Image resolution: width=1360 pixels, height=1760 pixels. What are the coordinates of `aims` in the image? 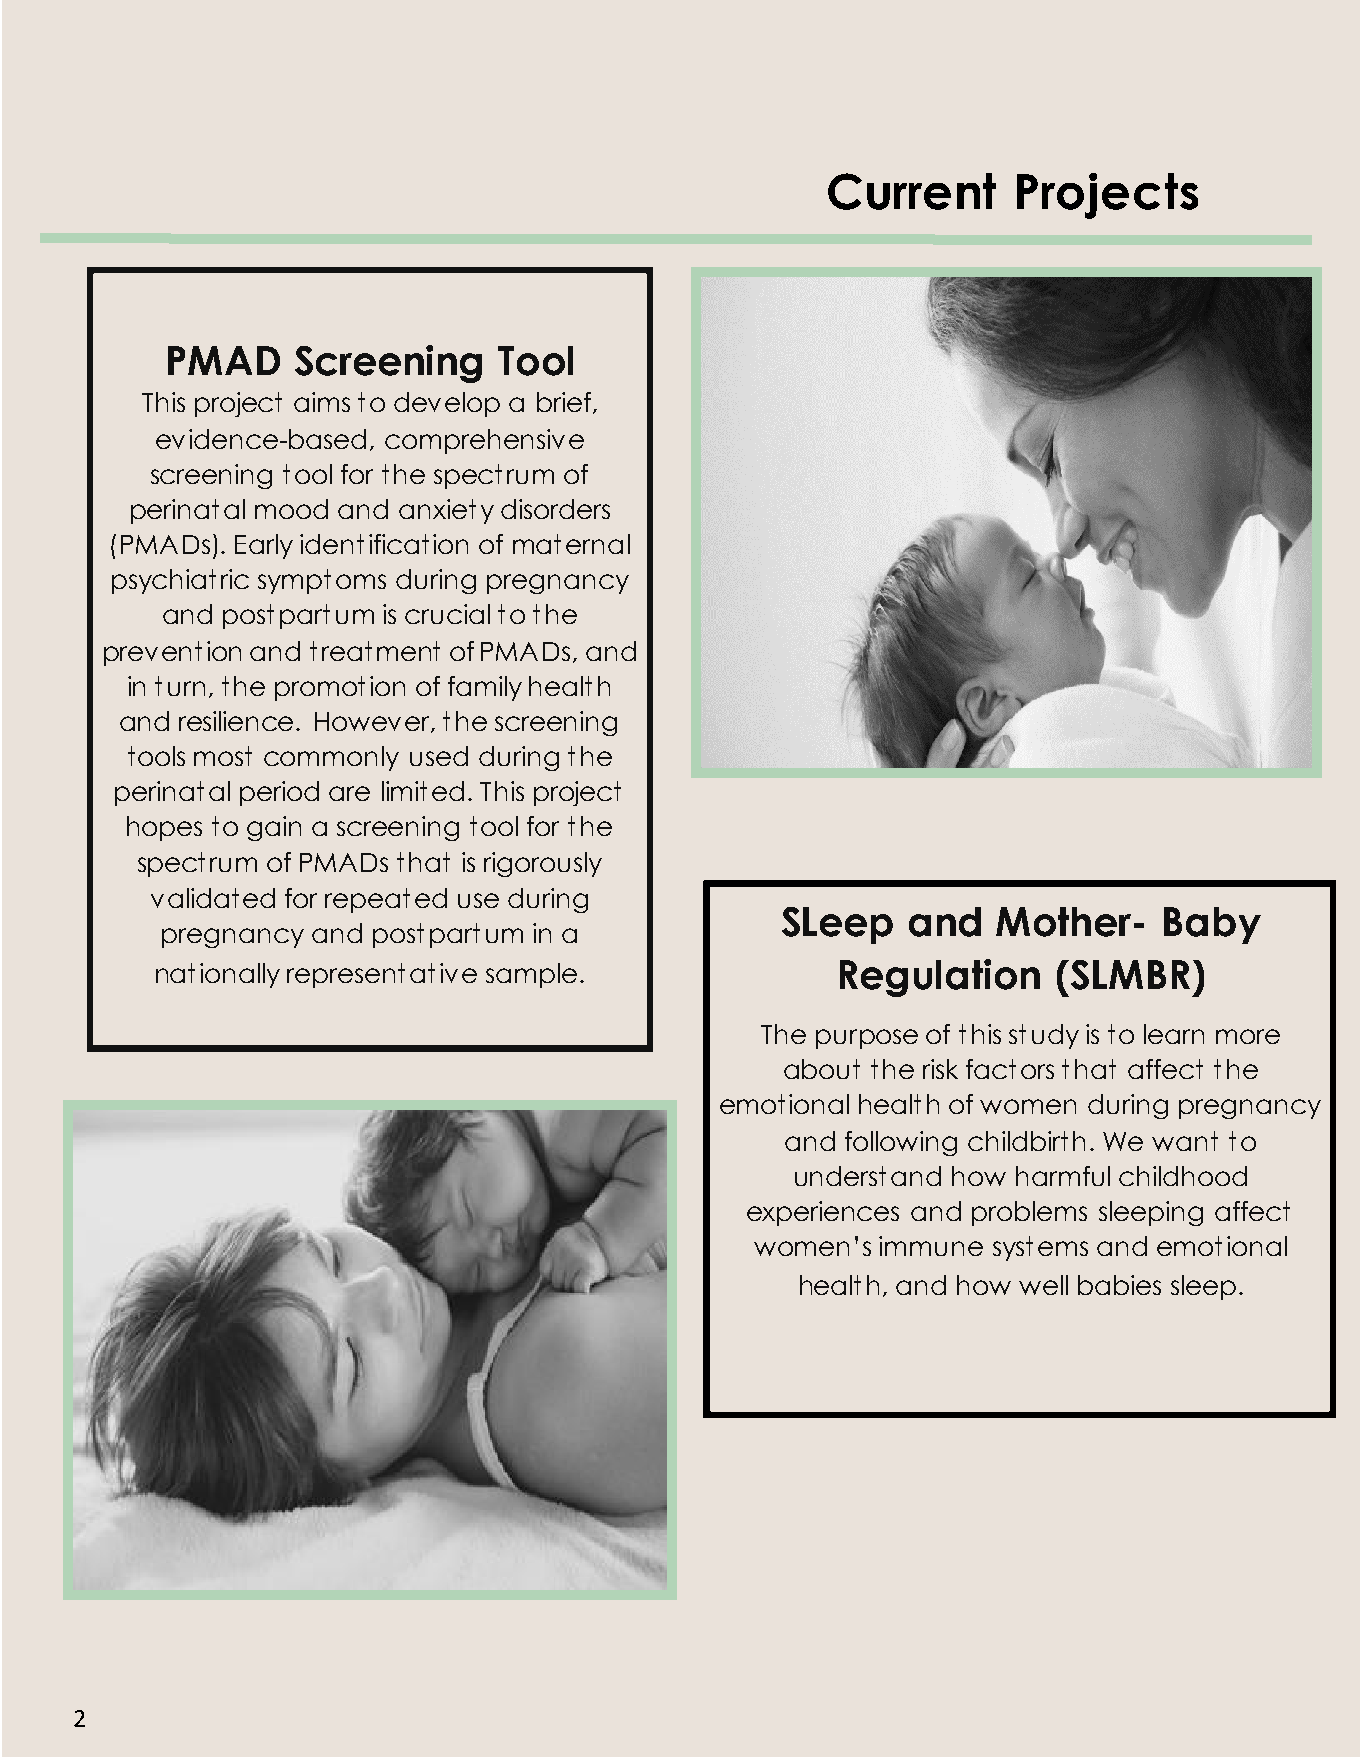 It's located at (322, 402).
